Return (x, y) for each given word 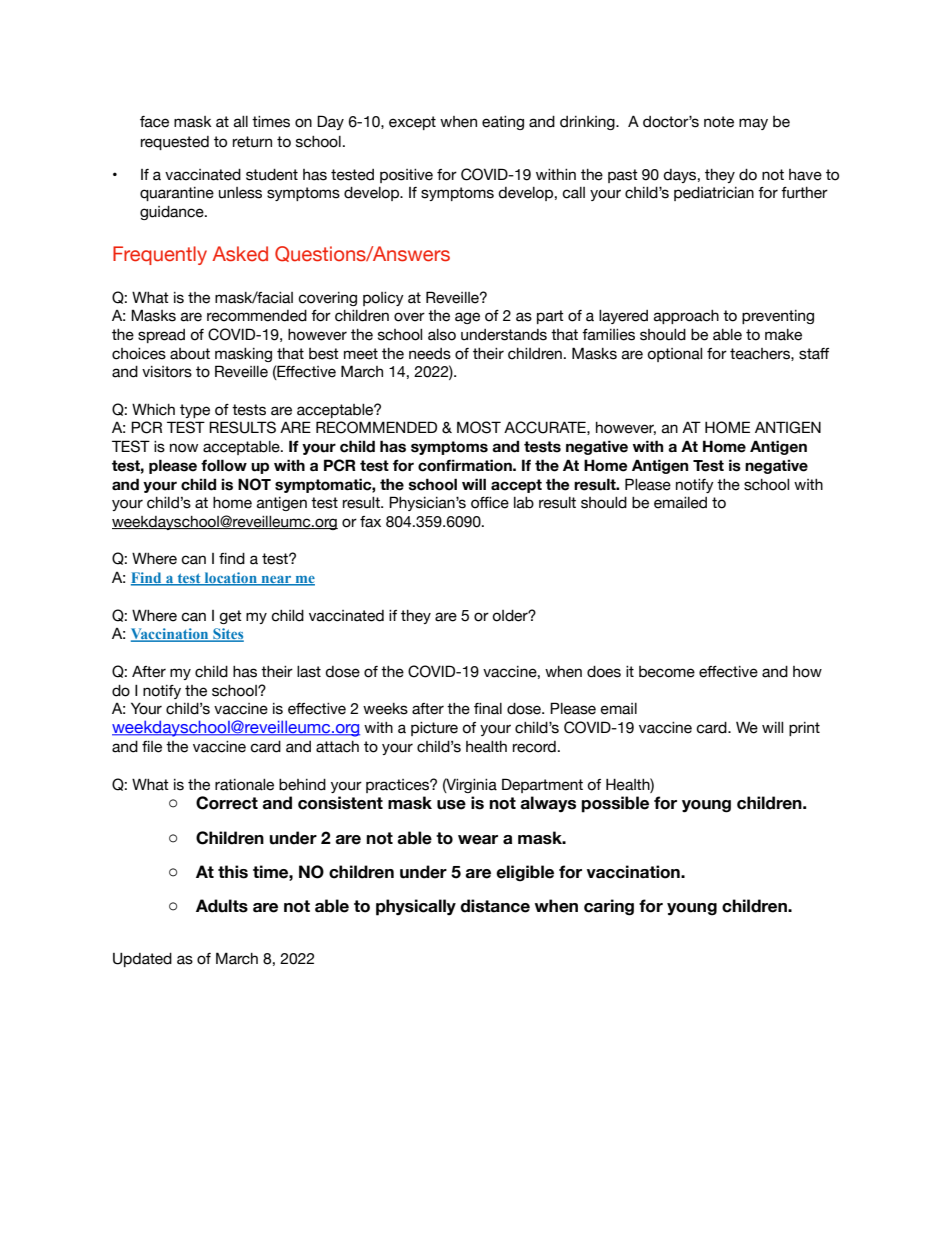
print (804, 729)
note (719, 122)
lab (524, 503)
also (442, 335)
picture (434, 729)
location (230, 579)
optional (674, 355)
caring (609, 907)
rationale (244, 785)
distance (495, 906)
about (190, 354)
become (667, 672)
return (252, 142)
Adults (222, 906)
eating (503, 123)
